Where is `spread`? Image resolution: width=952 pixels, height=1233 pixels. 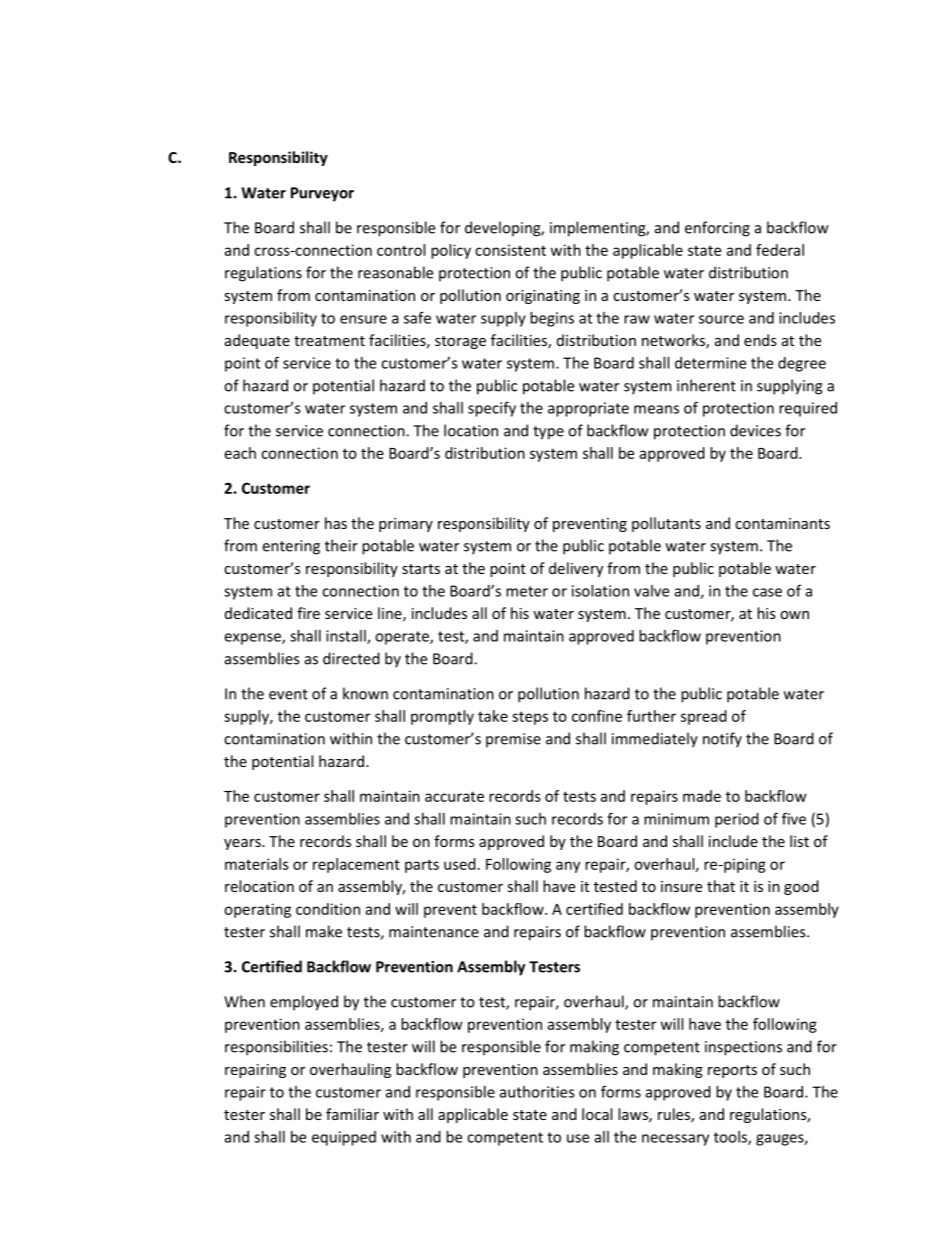
spread is located at coordinates (704, 717).
